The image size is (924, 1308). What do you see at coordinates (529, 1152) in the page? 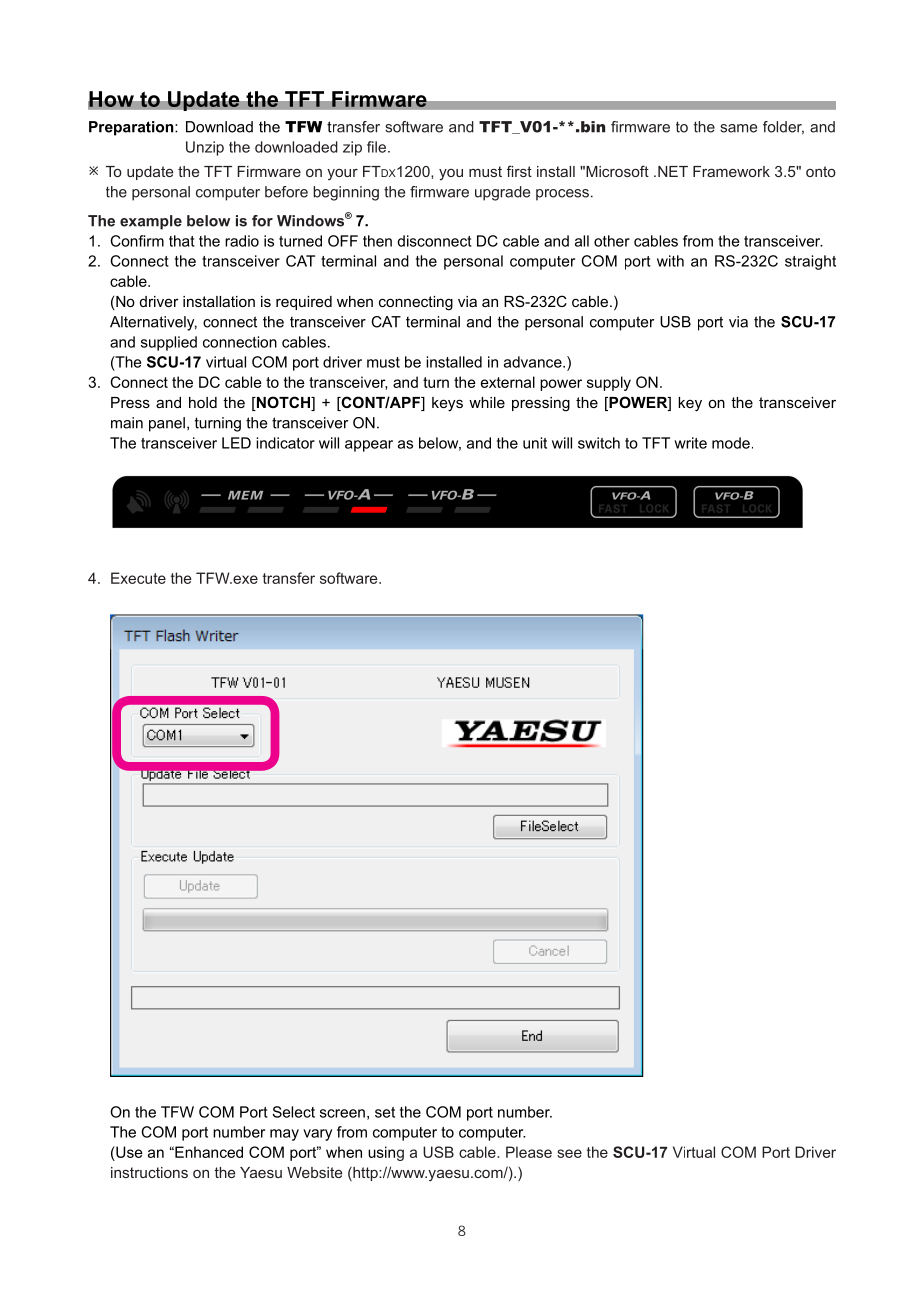
I see `Please` at bounding box center [529, 1152].
